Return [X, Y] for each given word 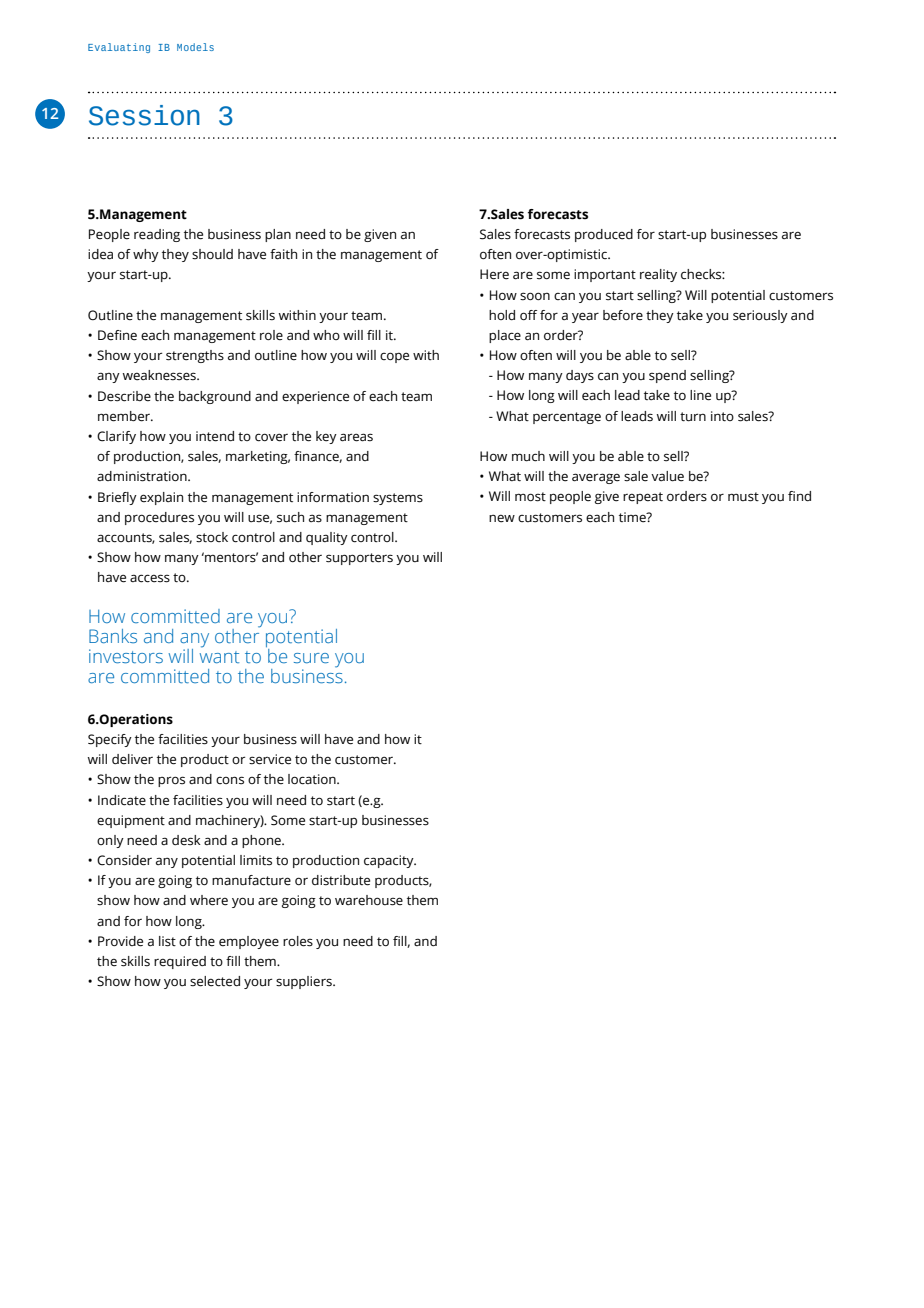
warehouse [369, 900]
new [502, 518]
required [180, 962]
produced [604, 235]
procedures [159, 518]
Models [195, 47]
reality [658, 275]
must [743, 497]
